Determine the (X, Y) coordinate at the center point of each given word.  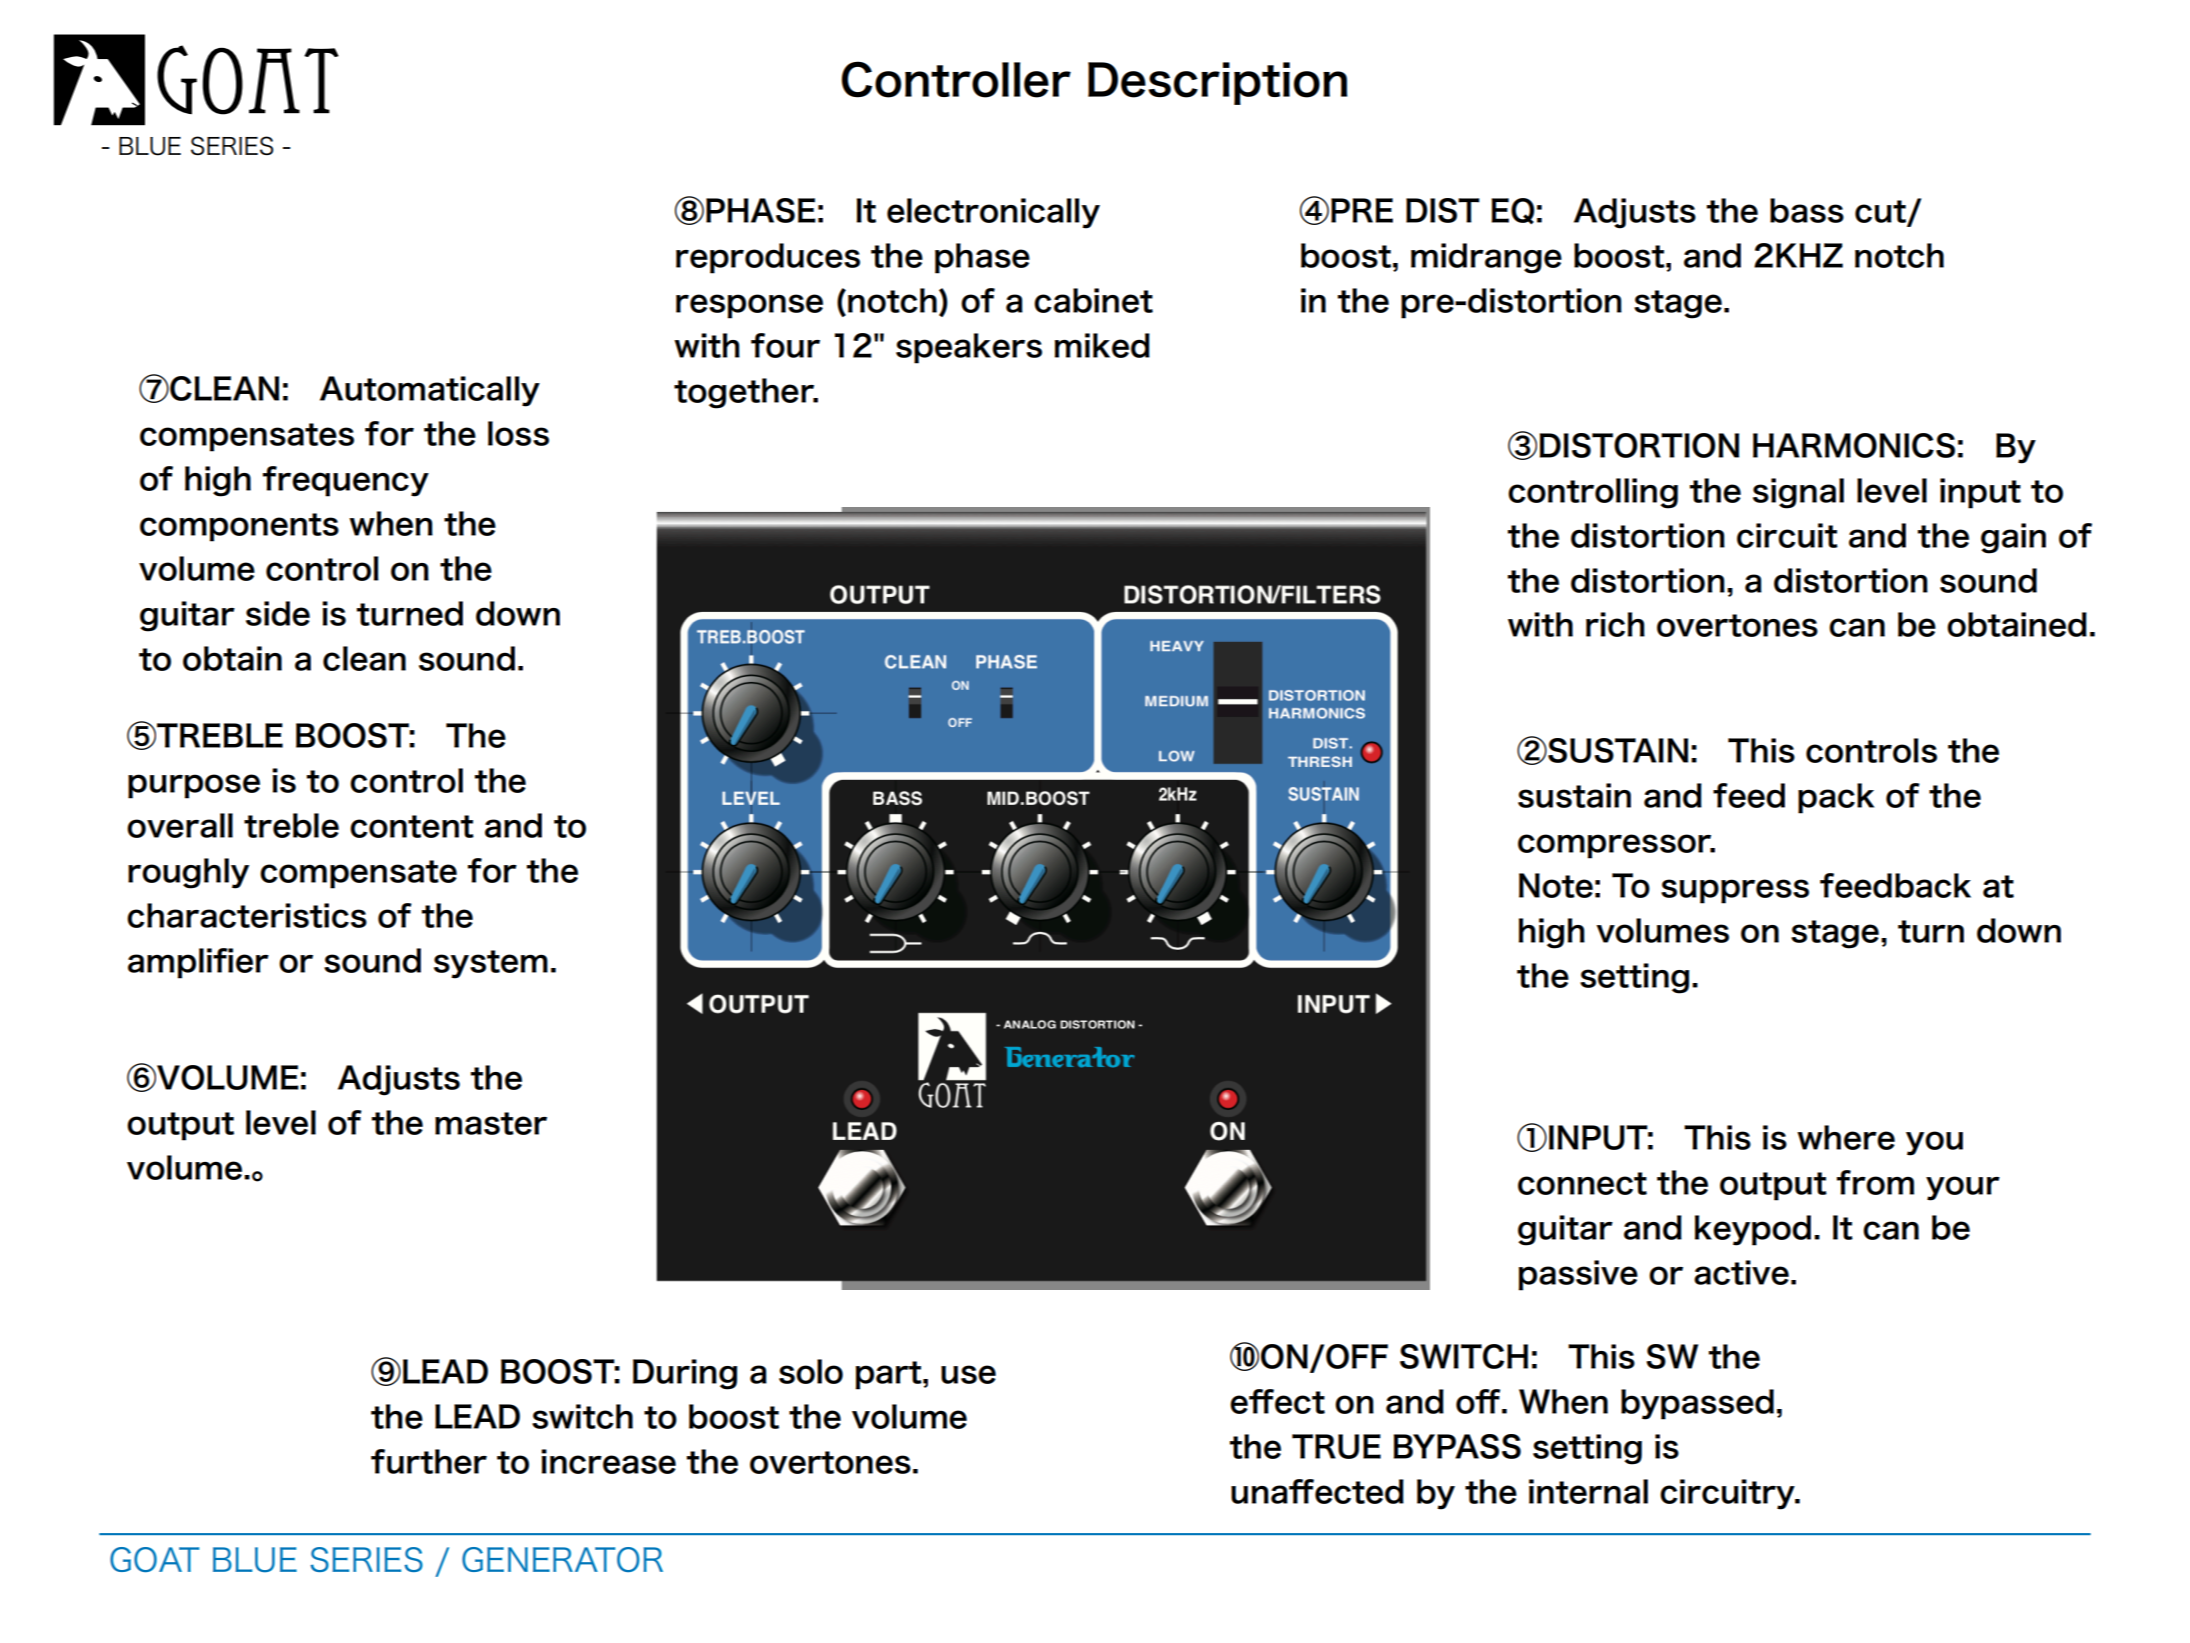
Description (1217, 83)
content (412, 826)
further (429, 1461)
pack (1836, 798)
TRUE (1336, 1446)
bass (1807, 210)
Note (1556, 885)
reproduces (768, 258)
